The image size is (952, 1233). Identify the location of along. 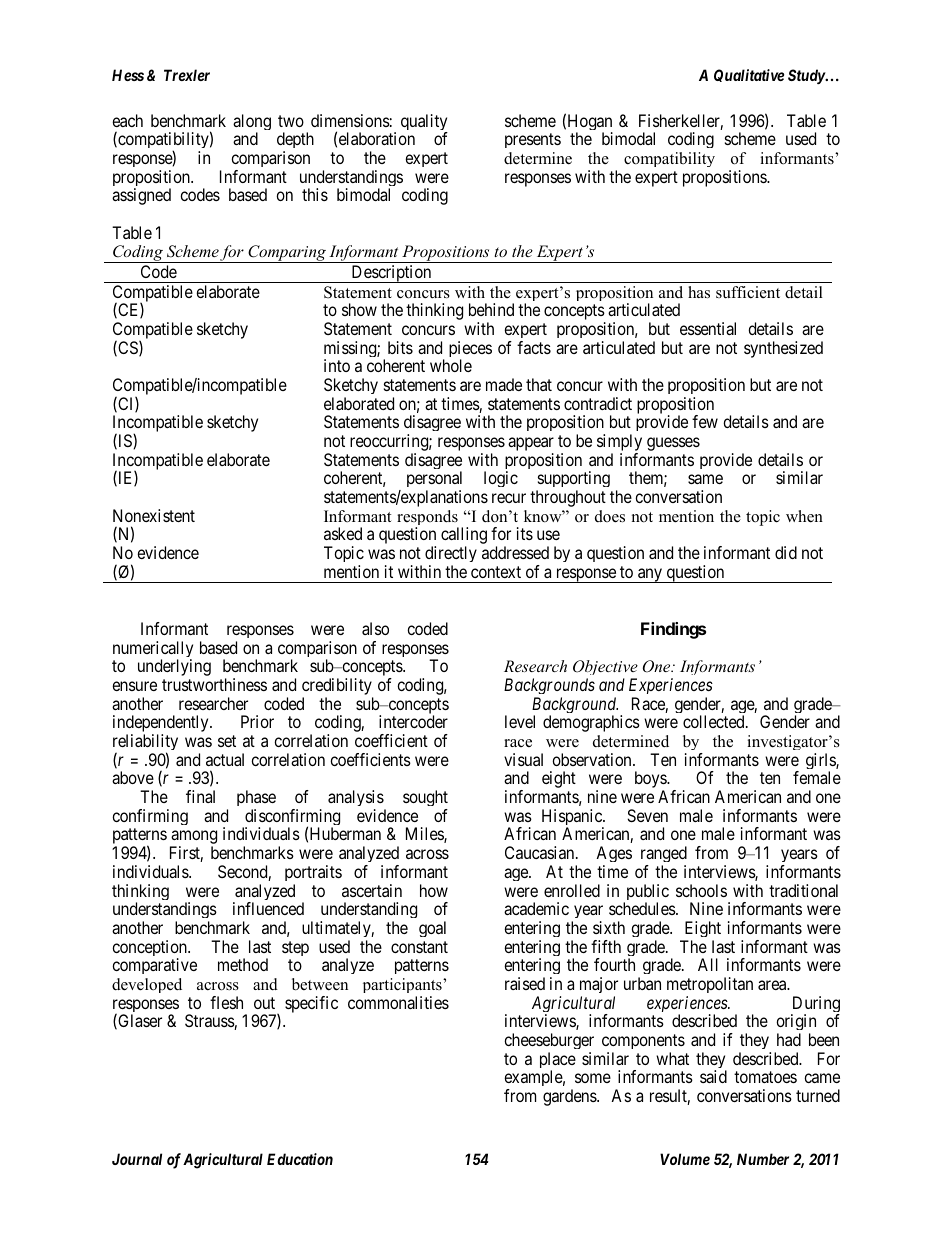
(252, 123).
